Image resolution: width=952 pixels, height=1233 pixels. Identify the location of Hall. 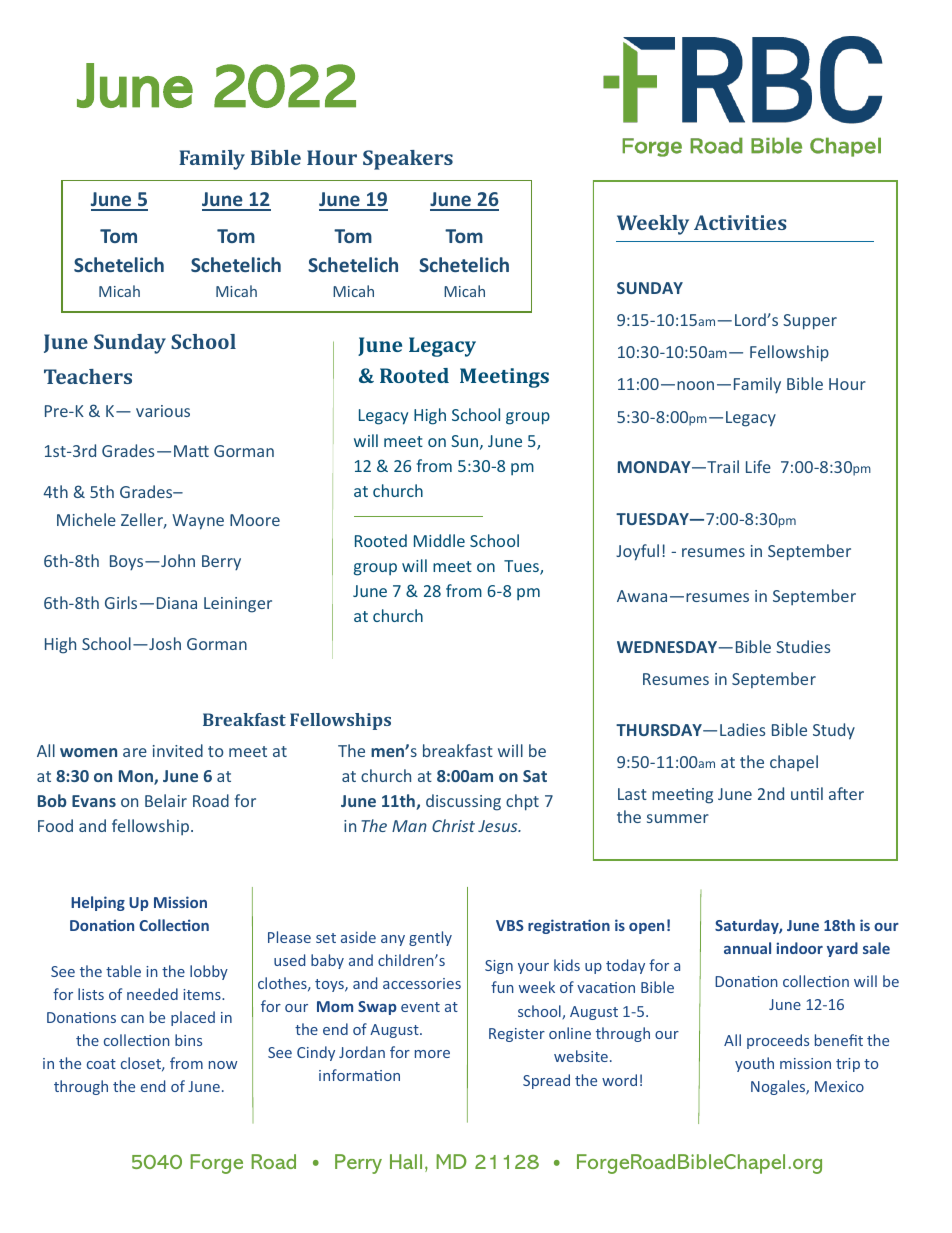
(406, 1161).
